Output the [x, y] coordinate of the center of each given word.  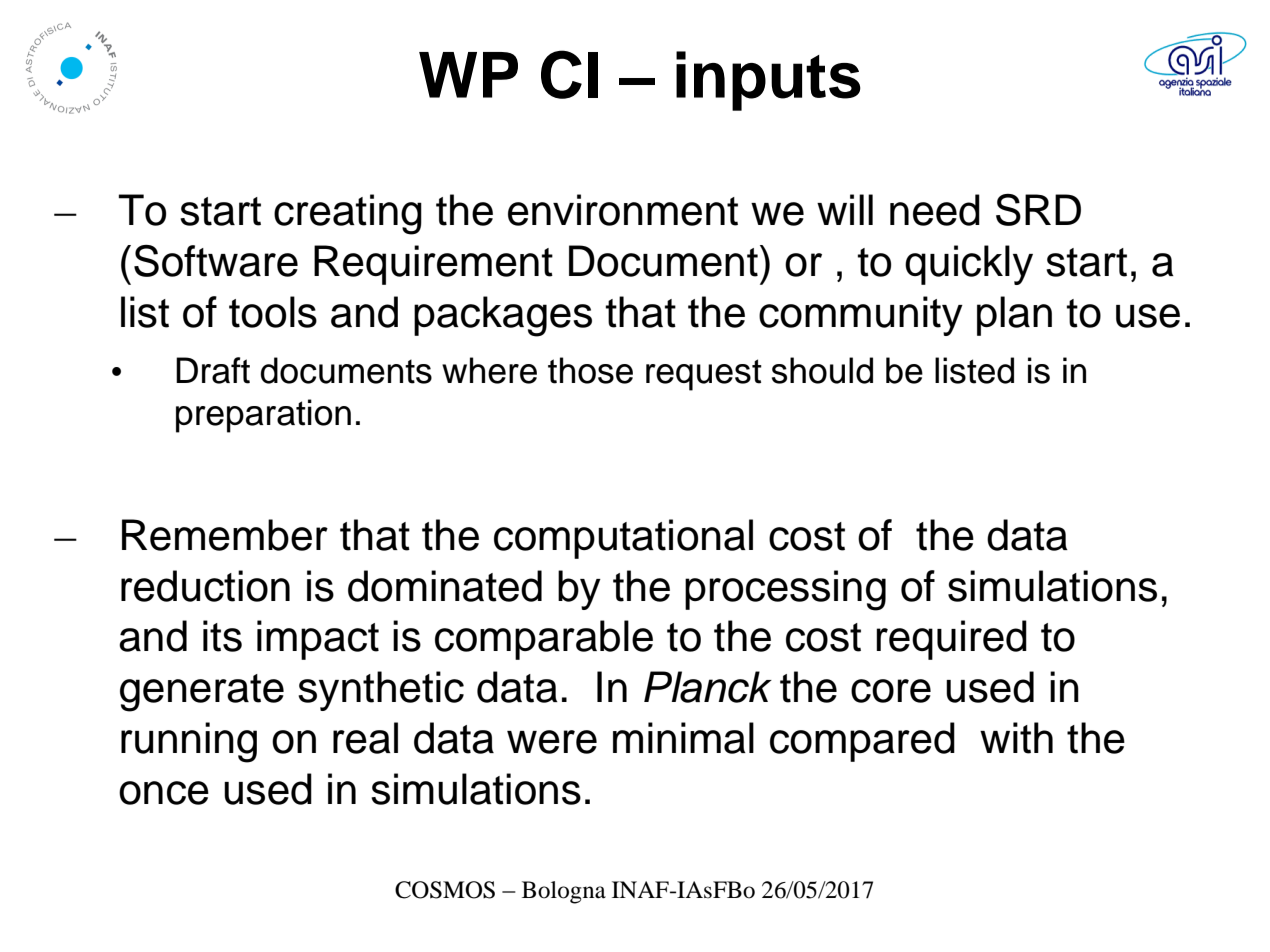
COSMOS [445, 890]
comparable [544, 640]
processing [785, 590]
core [891, 691]
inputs [768, 81]
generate [202, 693]
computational [623, 539]
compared [862, 742]
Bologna [564, 892]
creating [348, 214]
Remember [225, 535]
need [935, 210]
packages [503, 316]
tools [273, 312]
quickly [969, 265]
